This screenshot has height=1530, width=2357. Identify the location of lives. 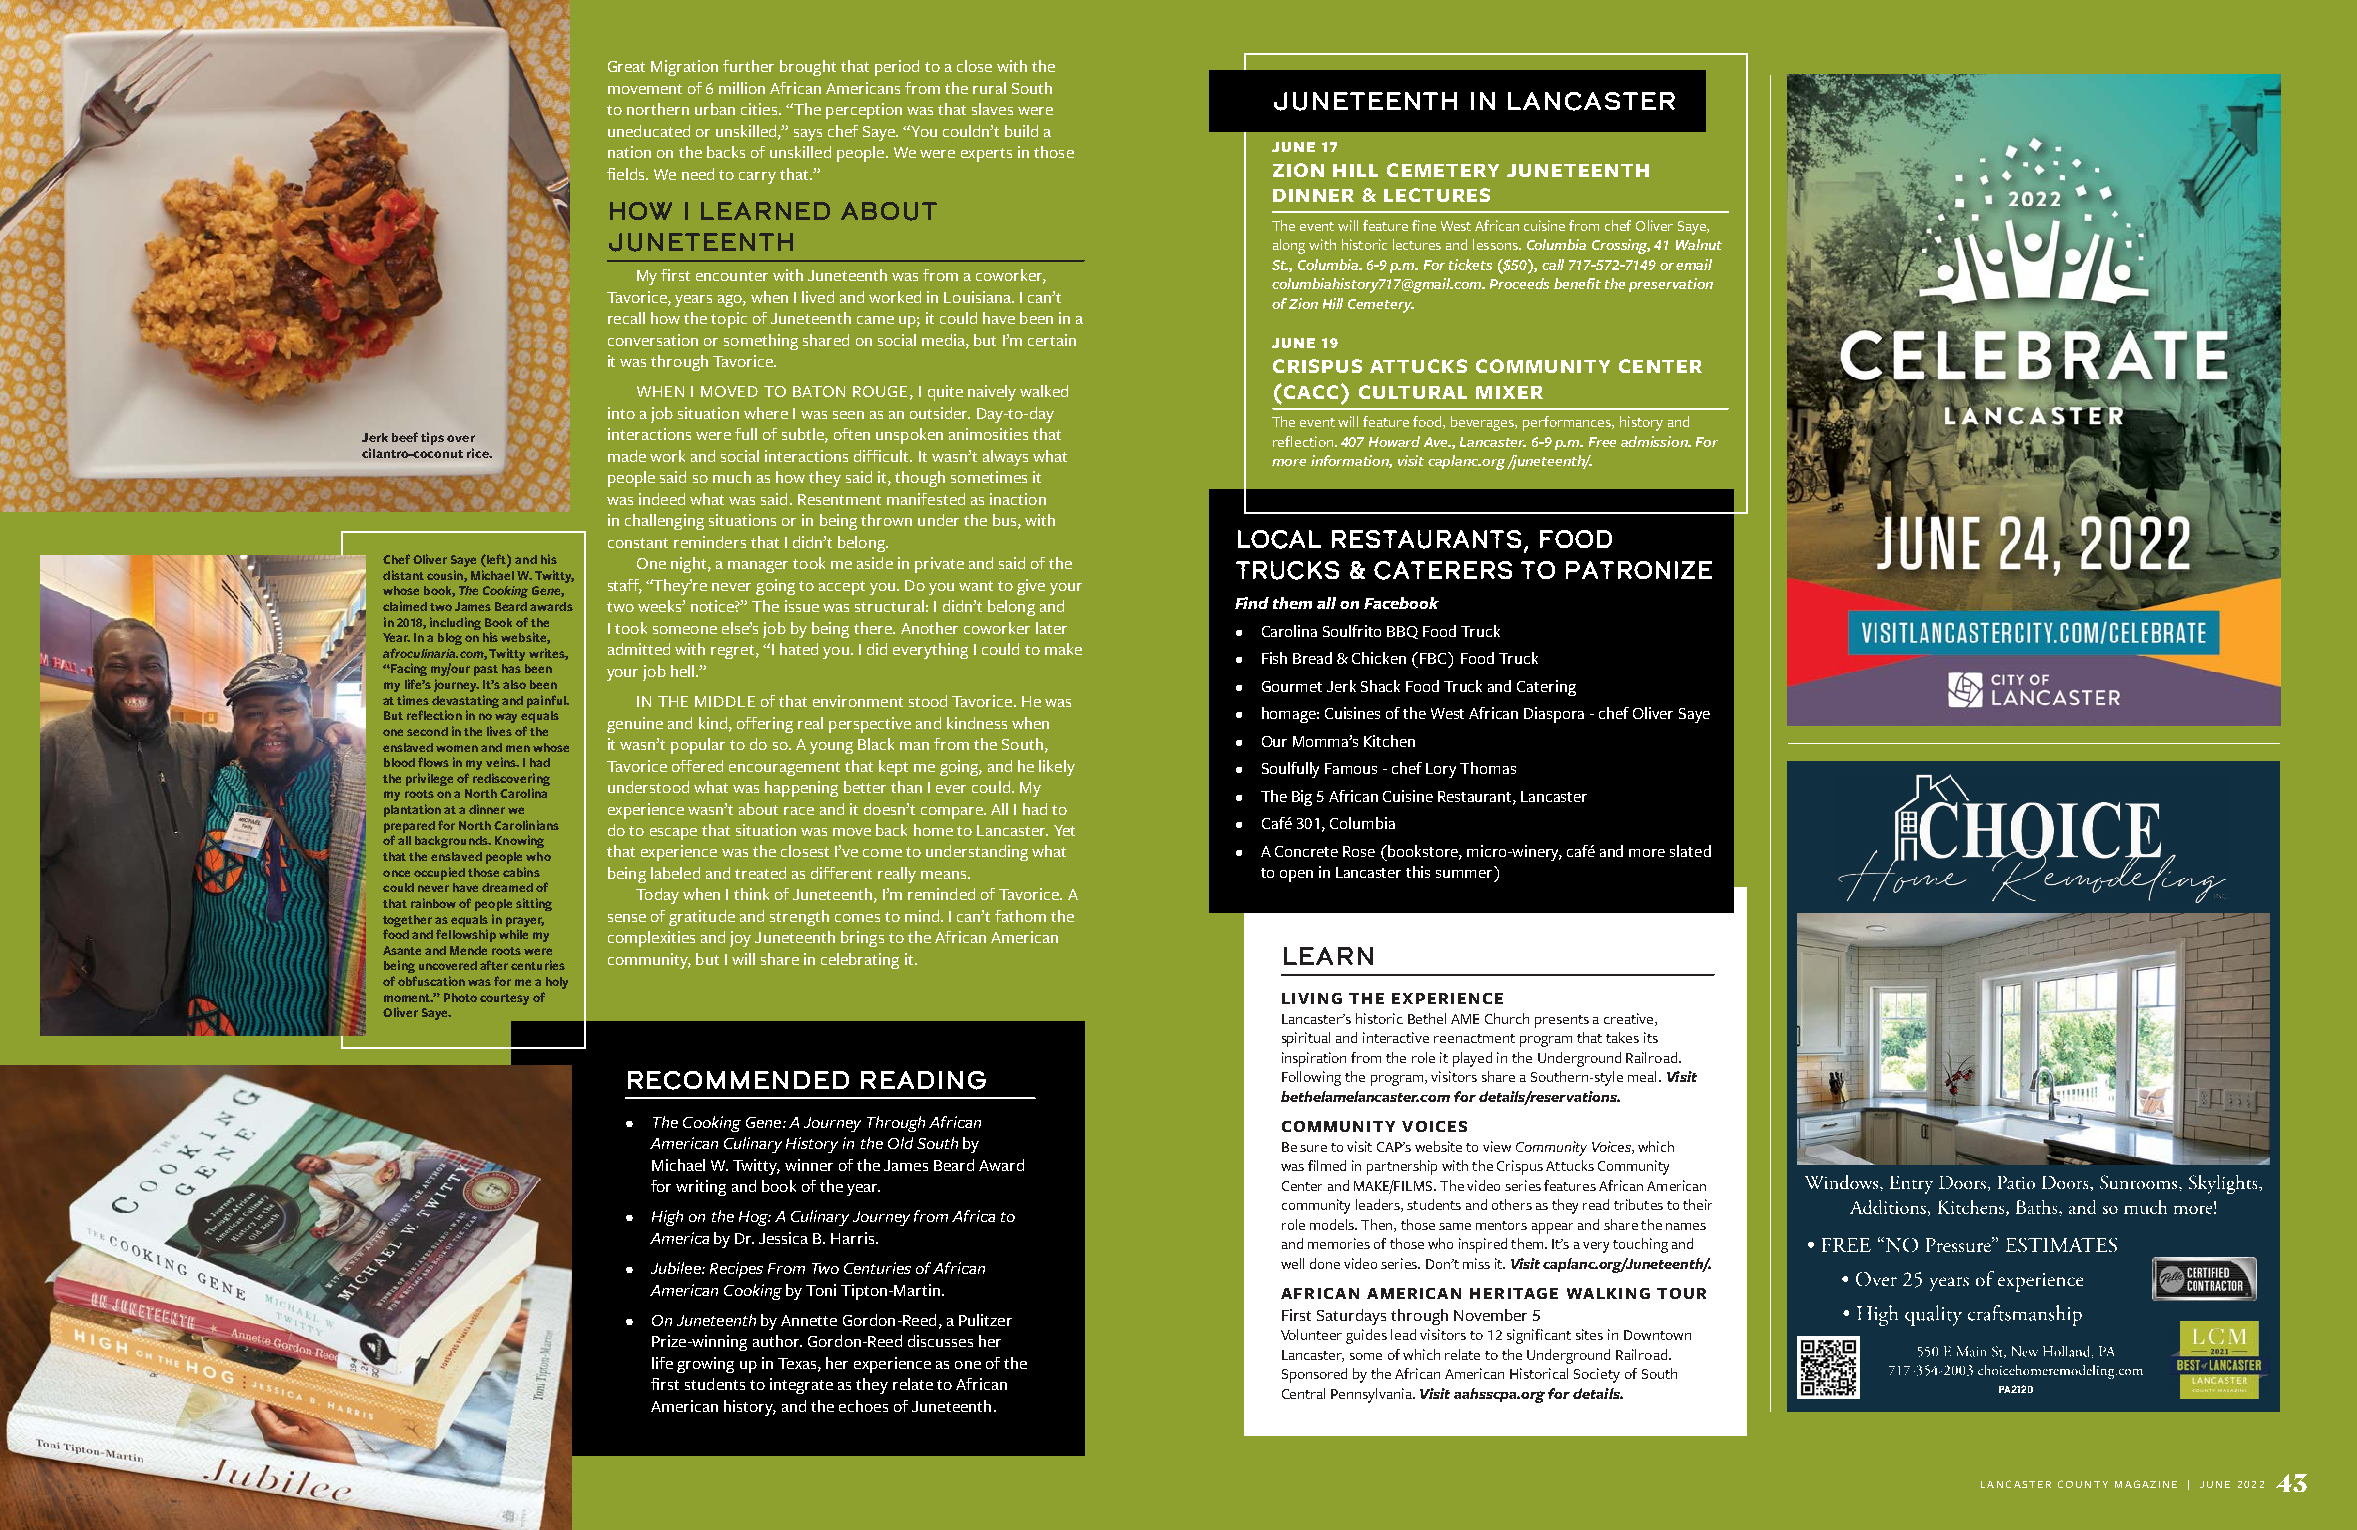
(499, 731).
